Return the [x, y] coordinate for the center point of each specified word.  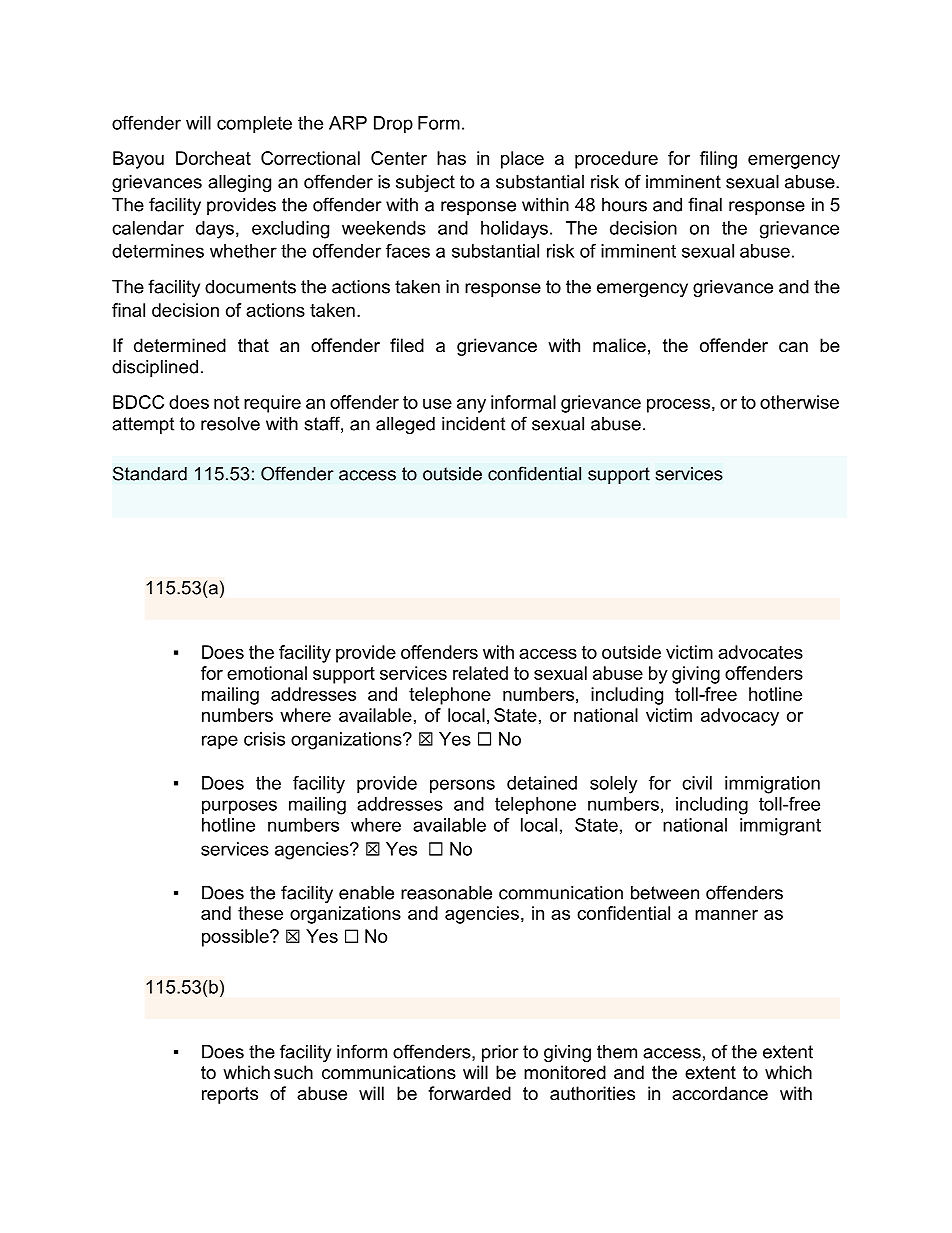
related [480, 673]
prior [500, 1053]
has [451, 158]
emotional [267, 673]
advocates [760, 652]
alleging [239, 183]
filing [718, 160]
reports [230, 1095]
